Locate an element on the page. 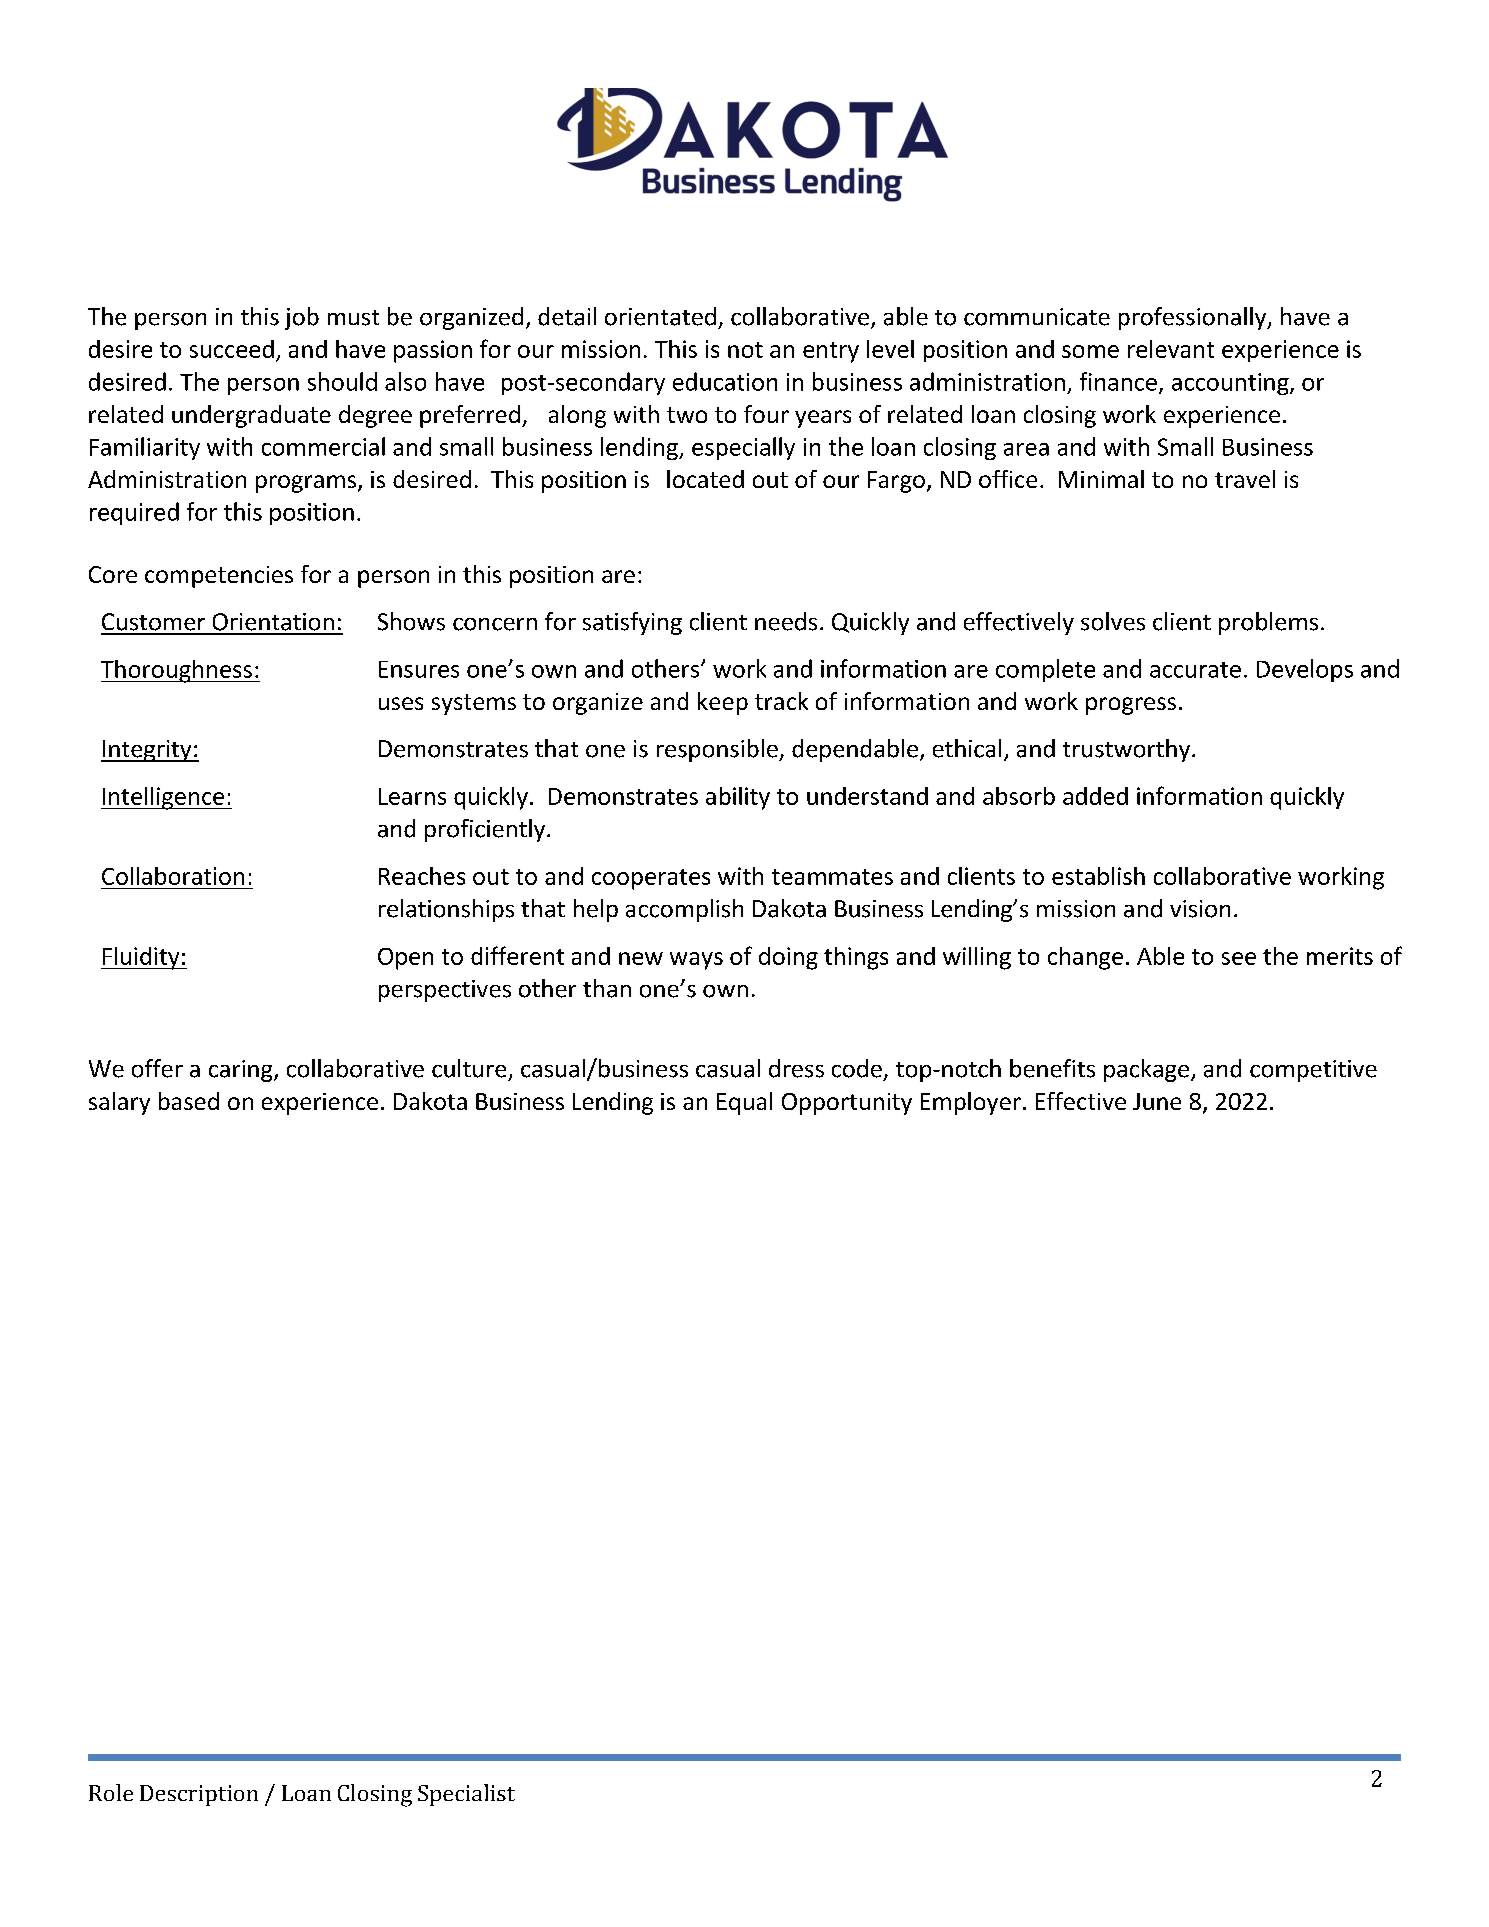  ability is located at coordinates (738, 798).
